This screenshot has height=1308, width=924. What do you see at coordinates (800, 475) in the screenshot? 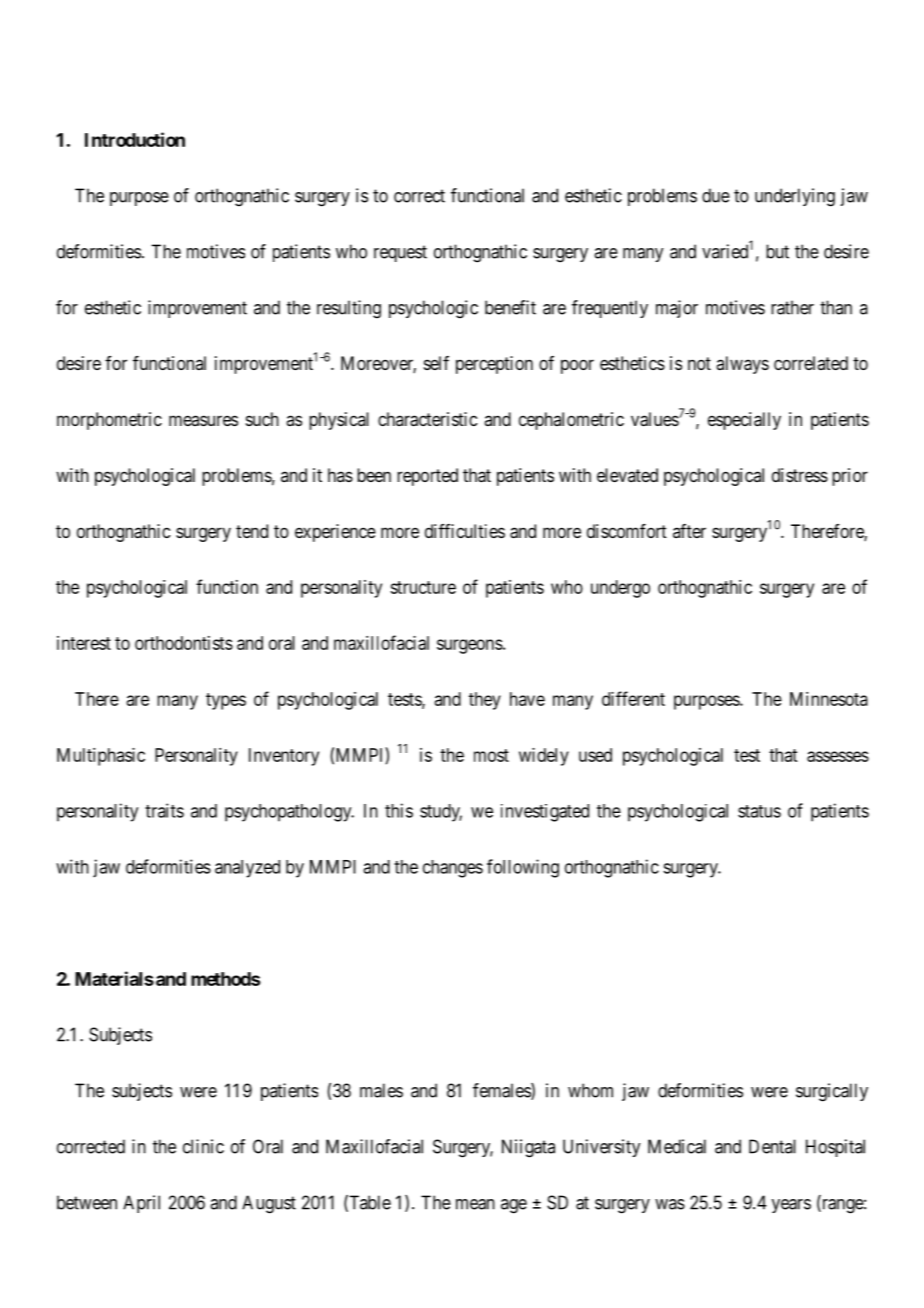
I see `distress` at bounding box center [800, 475].
